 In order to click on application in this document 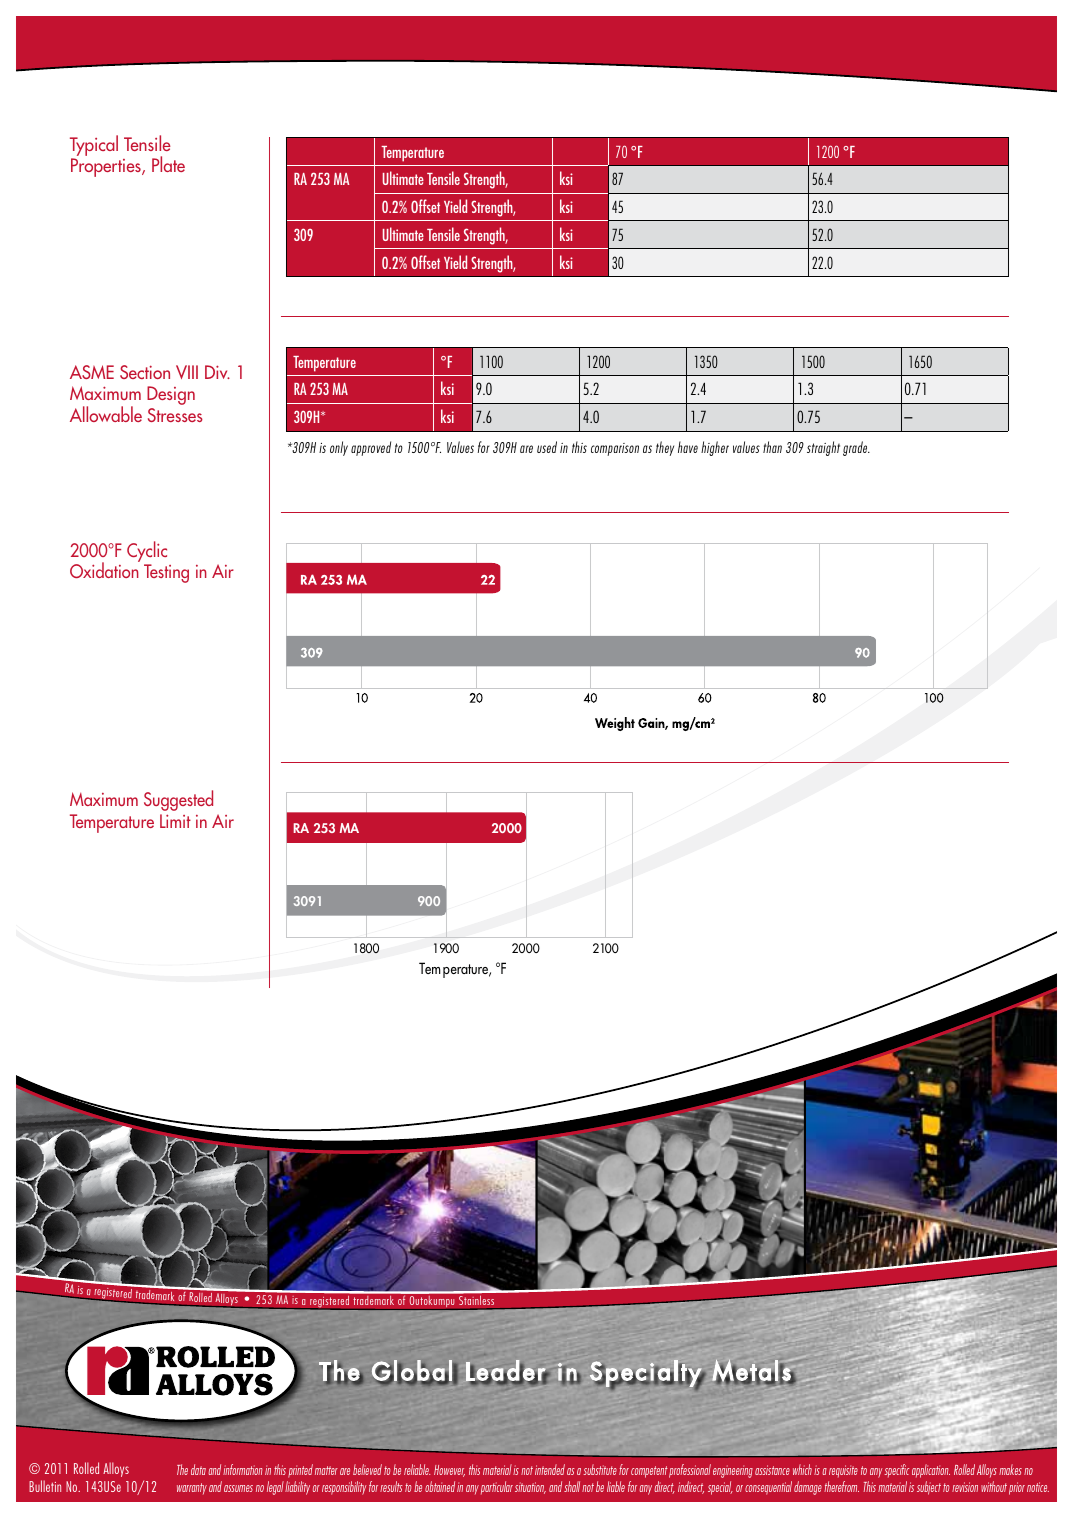, I will do `click(931, 1471)`.
